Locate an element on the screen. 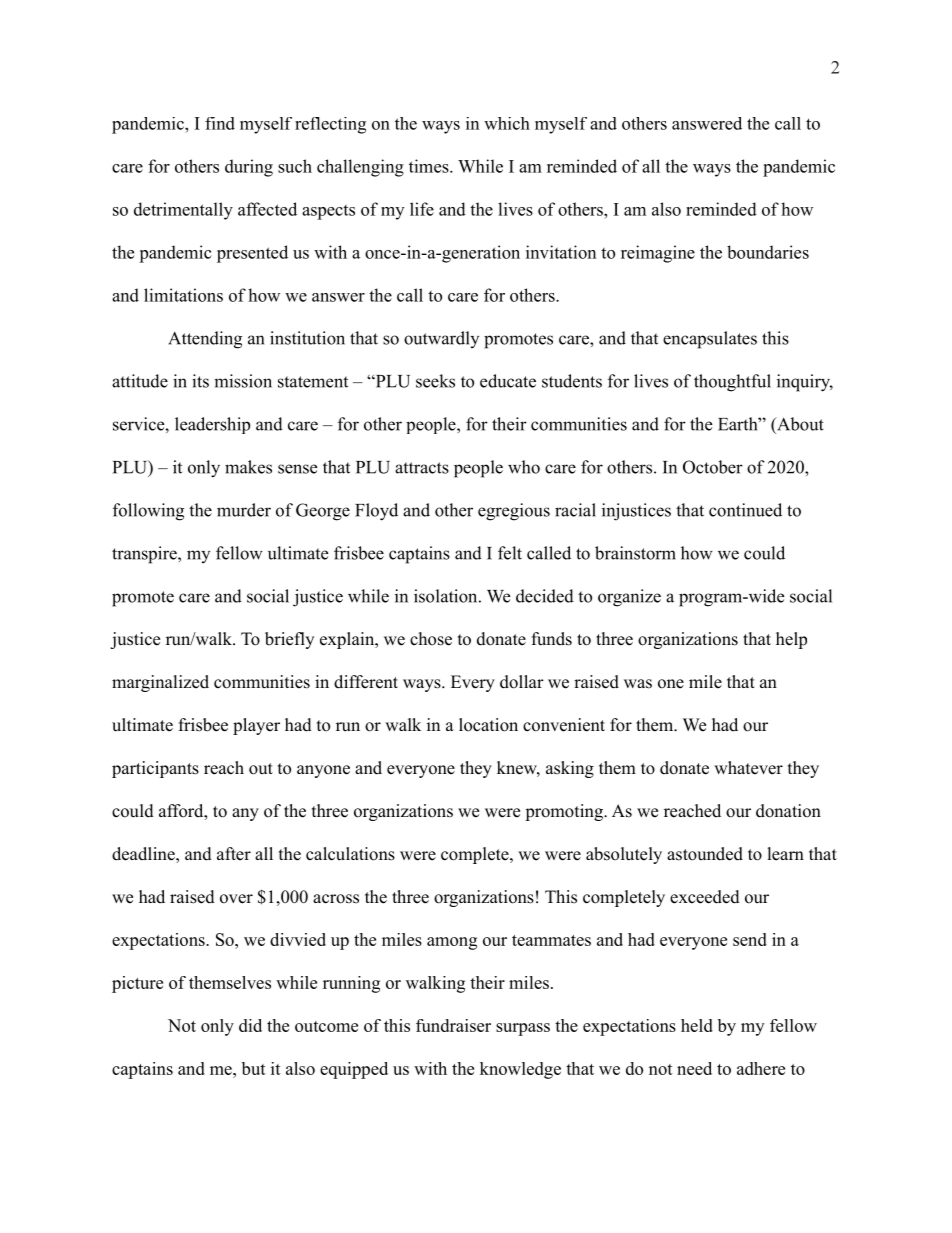 The width and height of the screenshot is (952, 1233). whatever is located at coordinates (748, 768).
